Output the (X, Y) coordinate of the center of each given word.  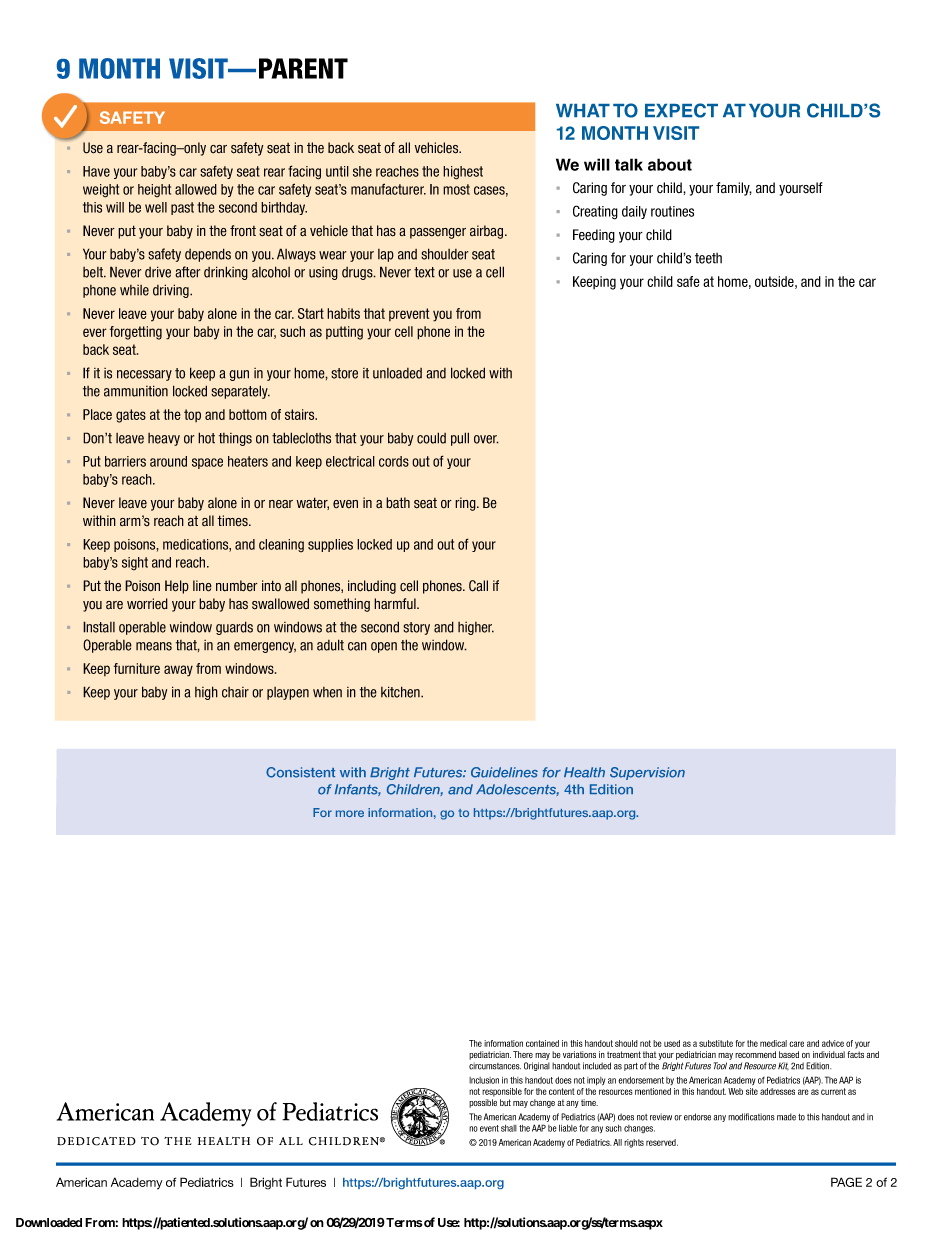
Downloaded (49, 1222)
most (456, 189)
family (734, 189)
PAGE (846, 1182)
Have (96, 171)
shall (509, 1128)
